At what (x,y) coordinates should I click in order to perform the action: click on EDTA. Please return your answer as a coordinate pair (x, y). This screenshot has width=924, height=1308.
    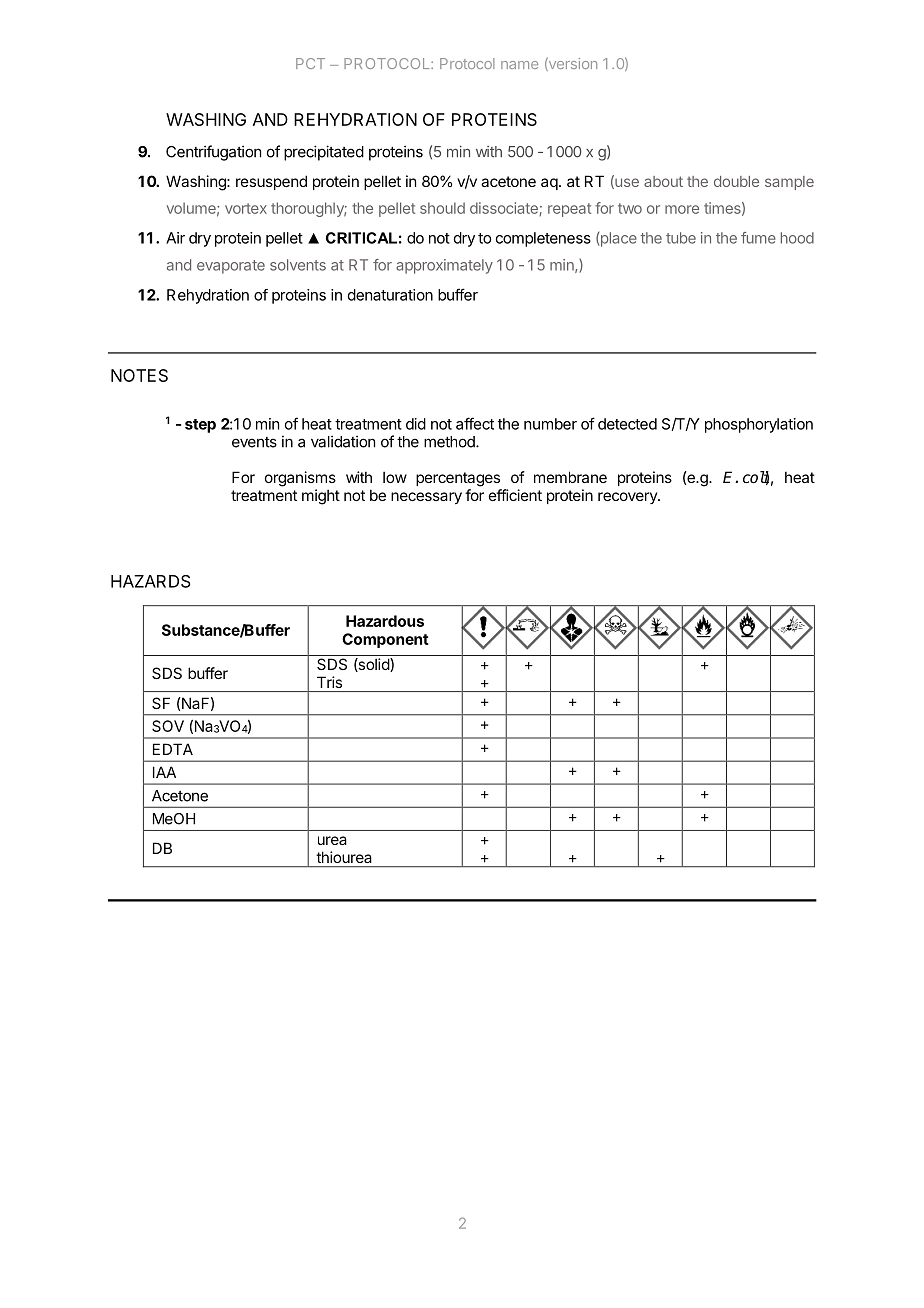
    Looking at the image, I should click on (173, 749).
